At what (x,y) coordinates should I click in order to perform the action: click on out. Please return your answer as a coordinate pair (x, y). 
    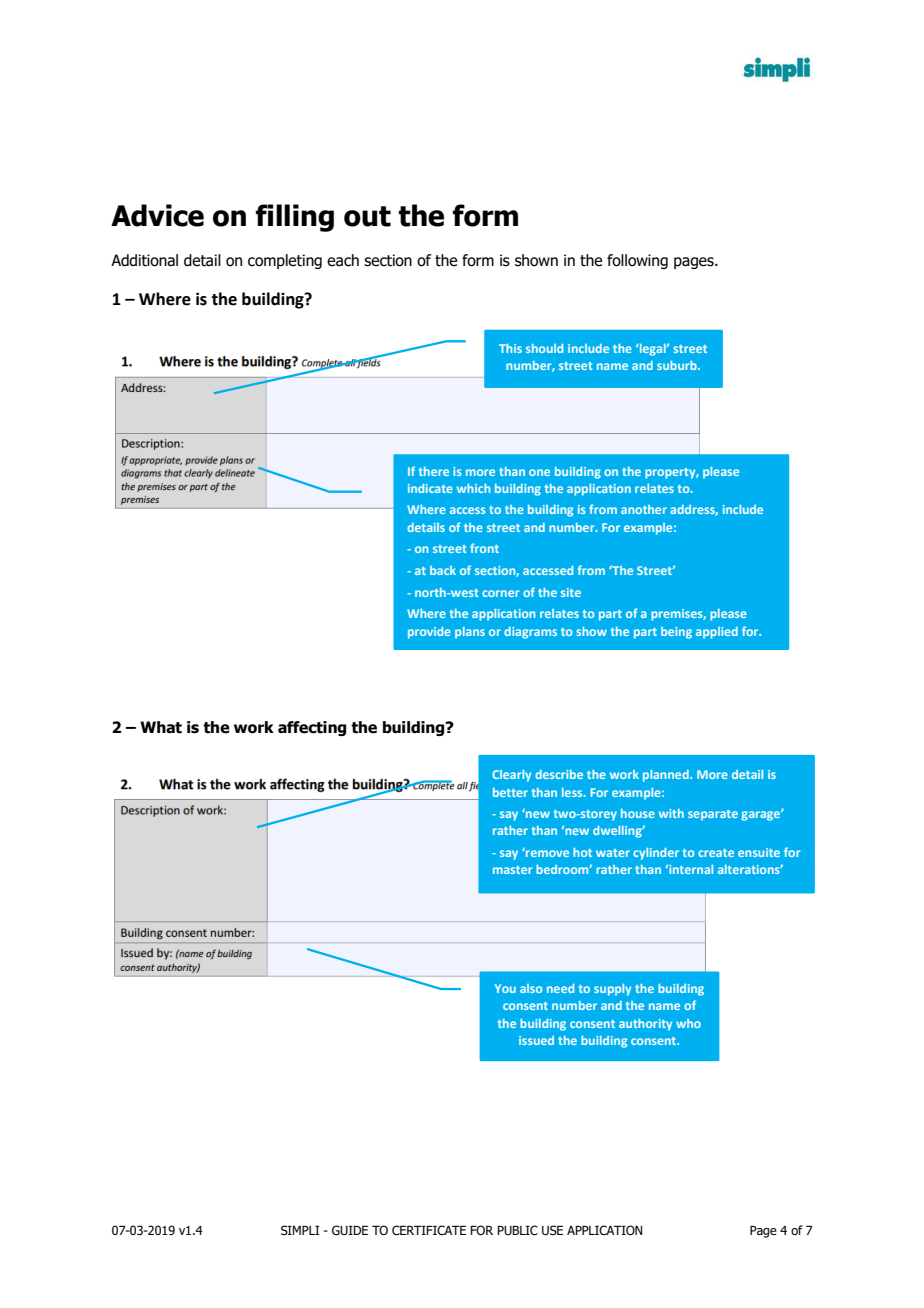
    Looking at the image, I should click on (367, 216).
